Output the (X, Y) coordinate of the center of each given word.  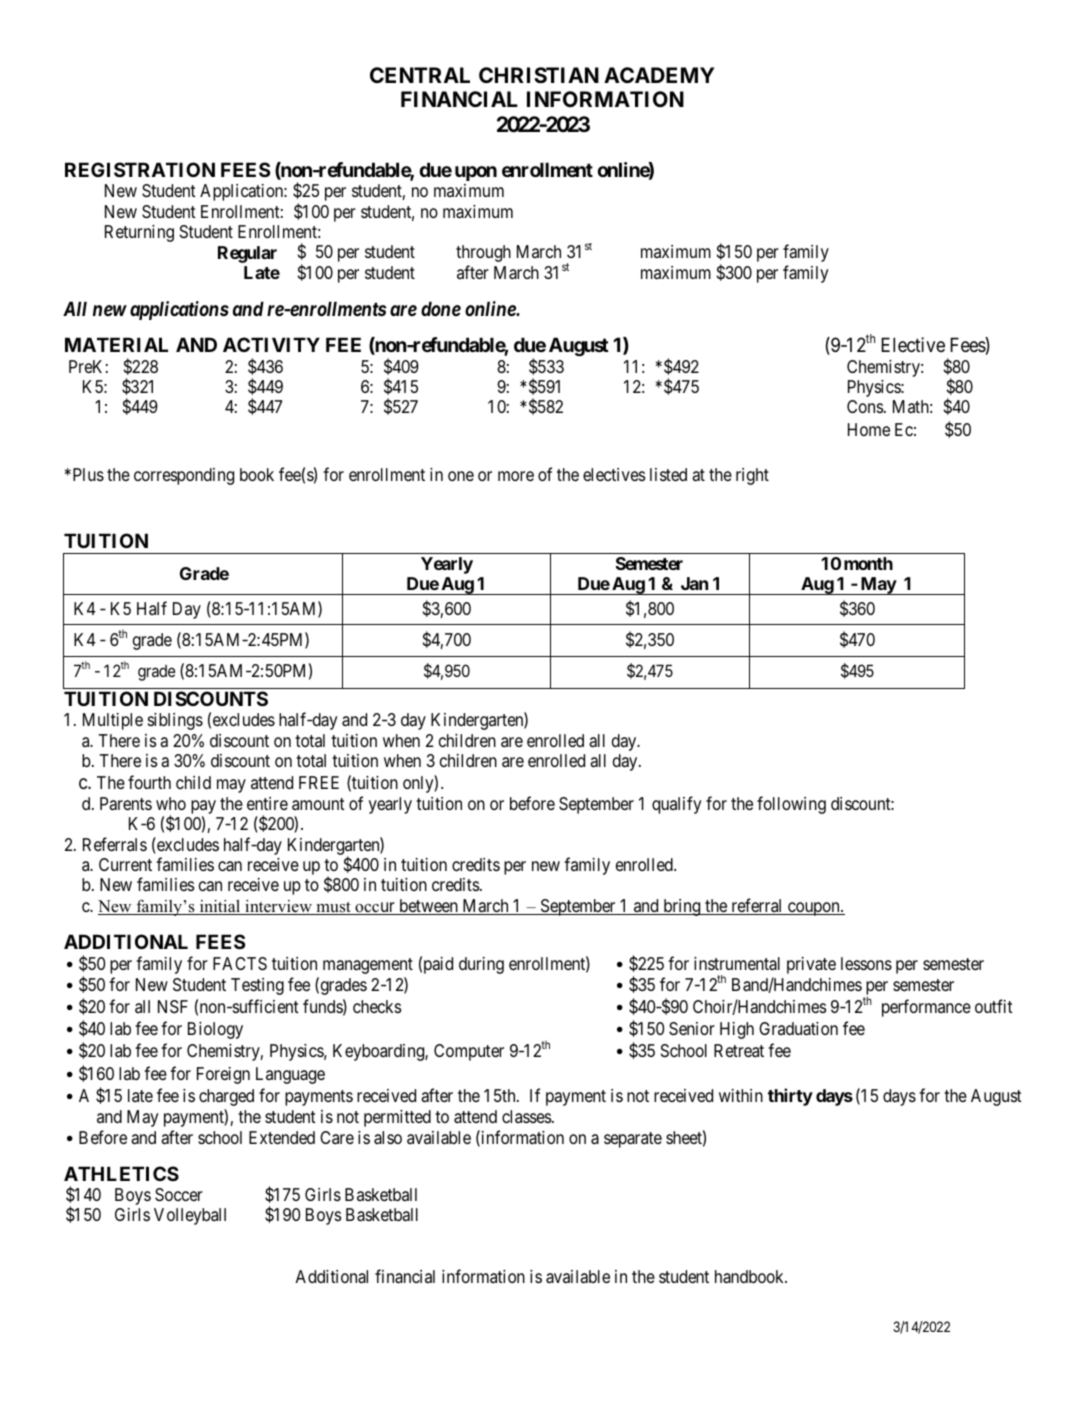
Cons (865, 406)
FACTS (240, 964)
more (516, 476)
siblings (175, 721)
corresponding (184, 476)
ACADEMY (659, 75)
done (441, 308)
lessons (866, 963)
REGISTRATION (140, 169)
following (791, 805)
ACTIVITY (271, 344)
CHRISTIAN (539, 75)
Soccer (179, 1195)
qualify (676, 805)
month (868, 563)
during (481, 965)
